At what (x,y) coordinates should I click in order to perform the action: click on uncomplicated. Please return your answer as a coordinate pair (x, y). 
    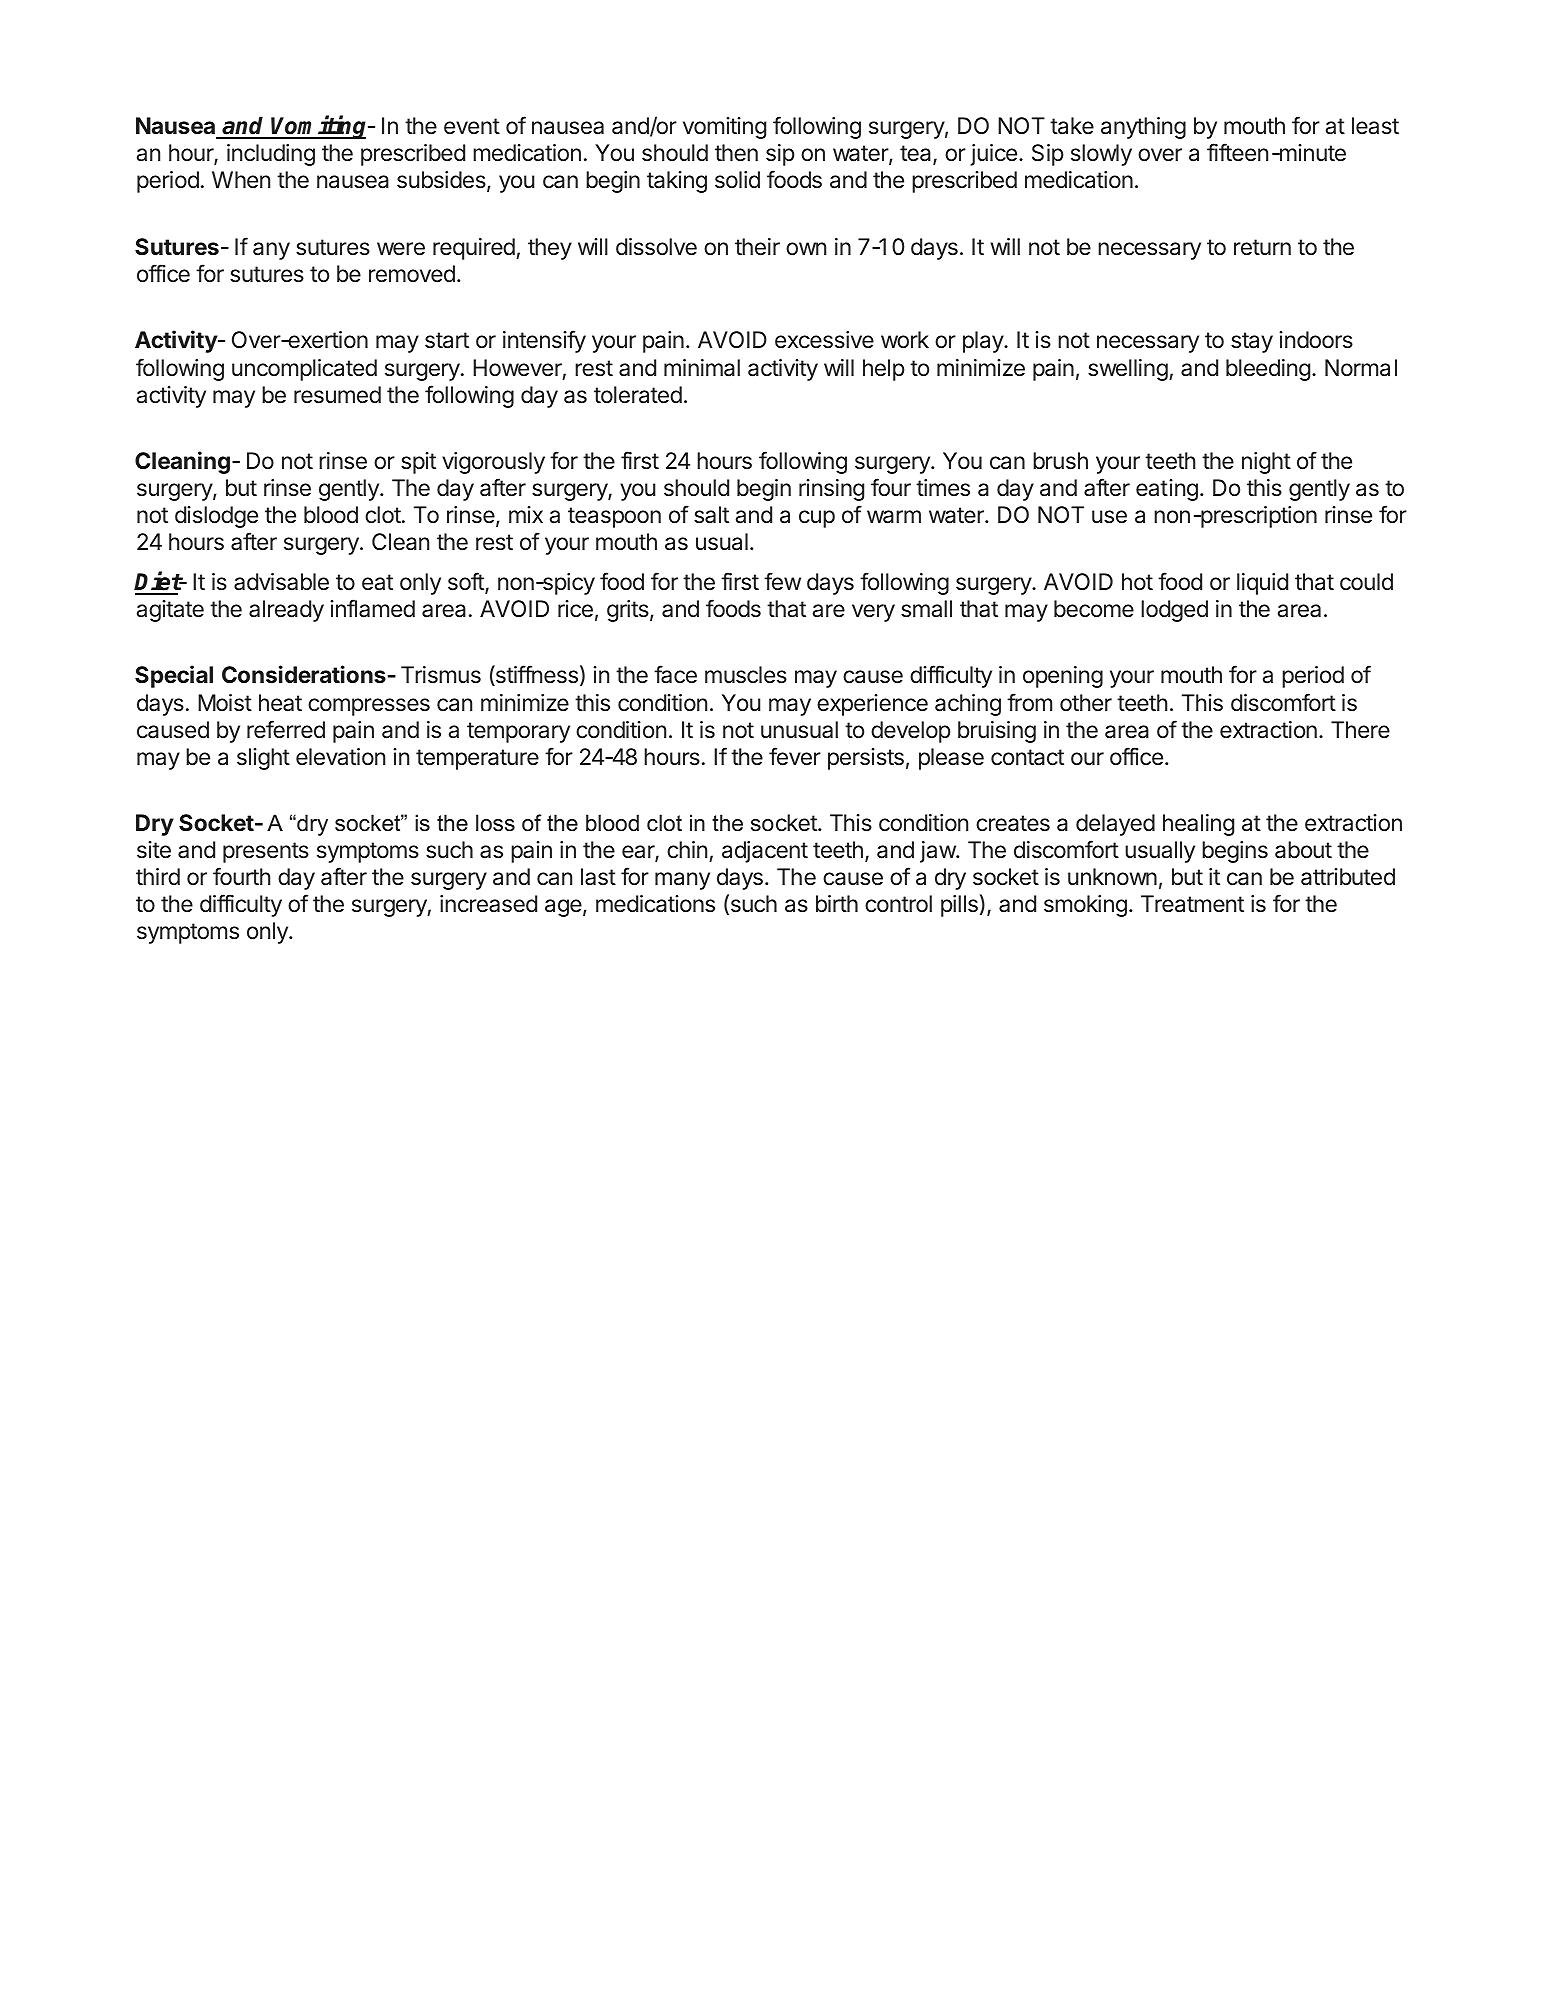
    Looking at the image, I should click on (304, 370).
